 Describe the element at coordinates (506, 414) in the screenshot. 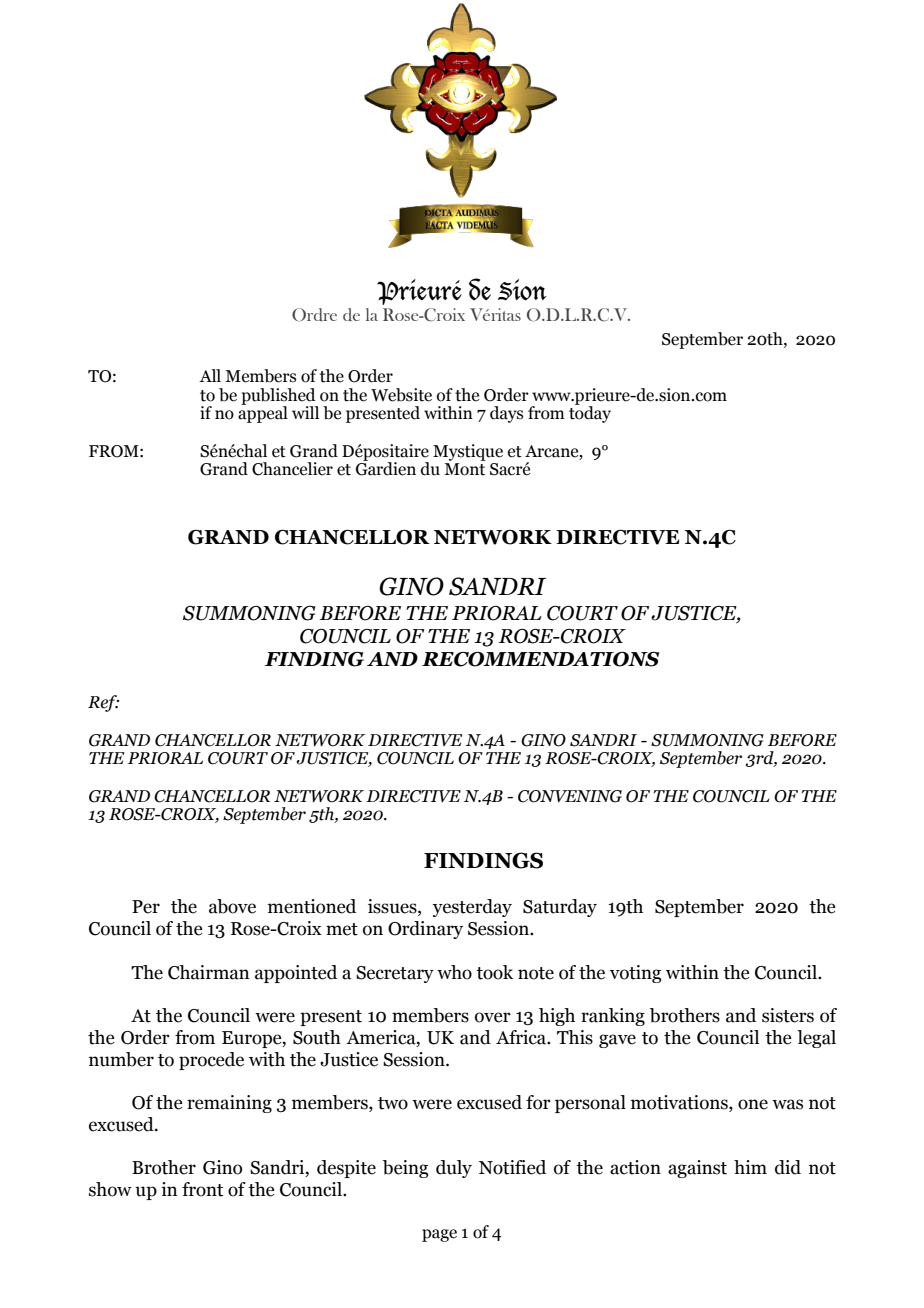

I see `days` at that location.
